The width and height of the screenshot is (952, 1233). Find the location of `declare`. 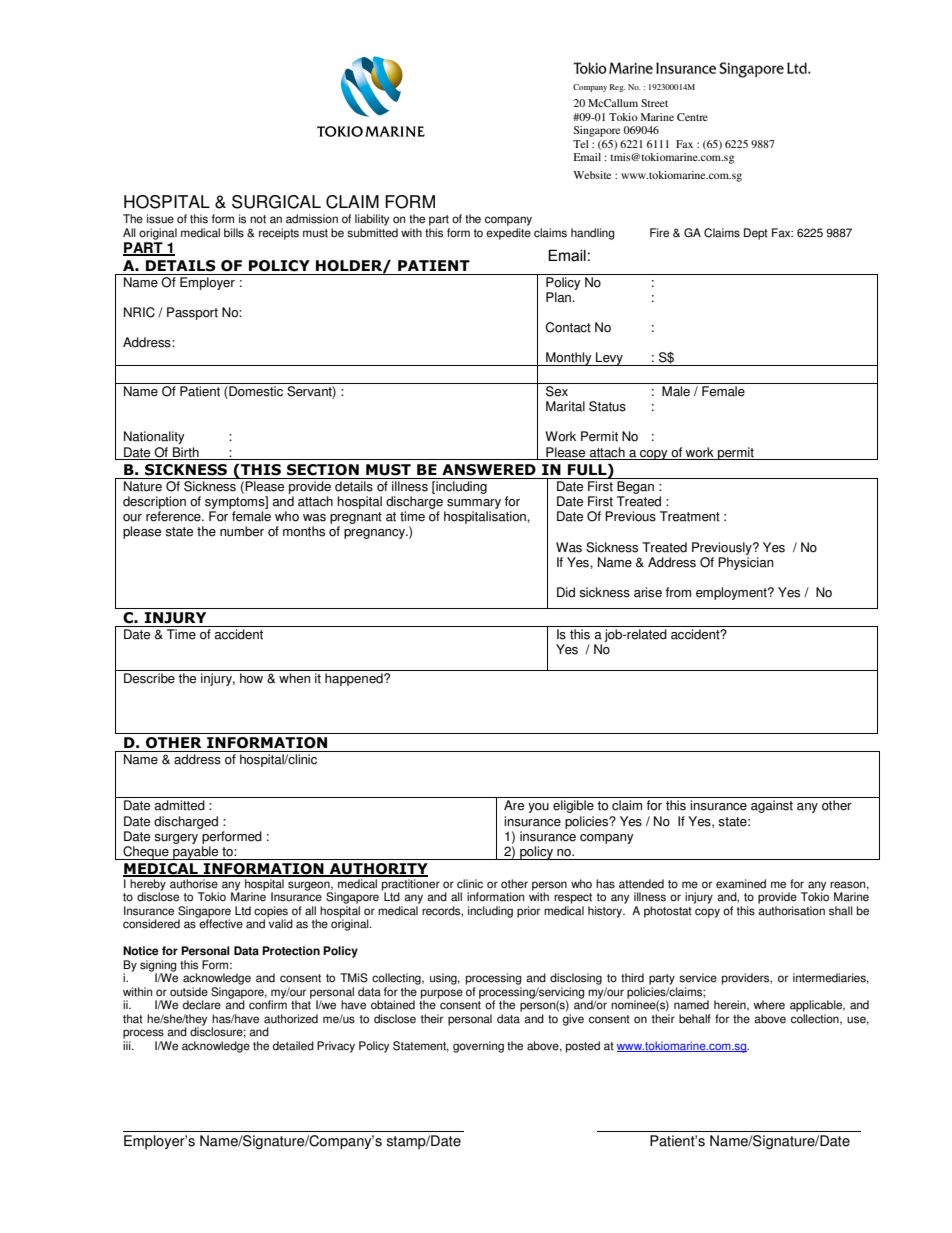

declare is located at coordinates (202, 1005).
